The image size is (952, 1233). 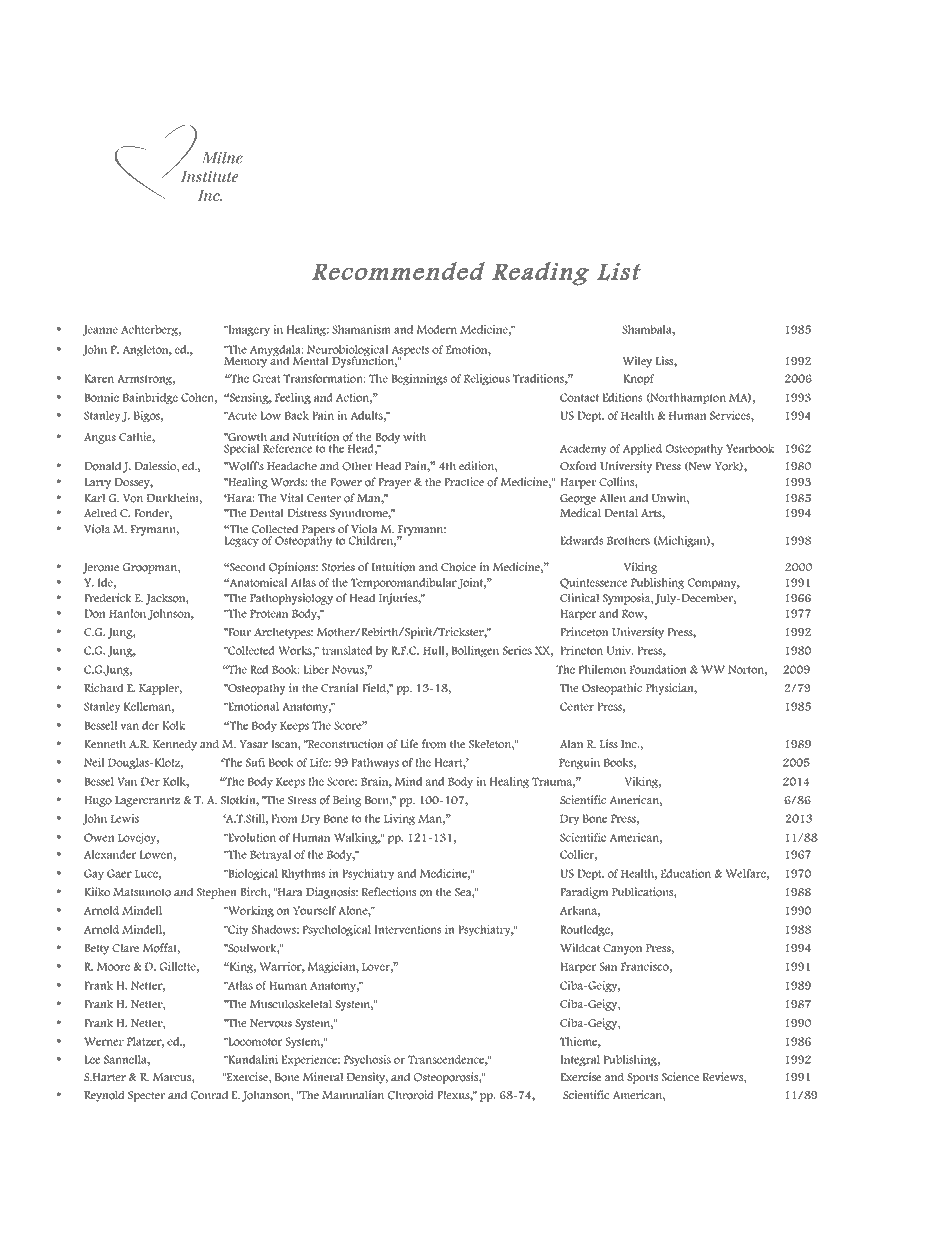 What do you see at coordinates (686, 873) in the screenshot?
I see `Education` at bounding box center [686, 873].
